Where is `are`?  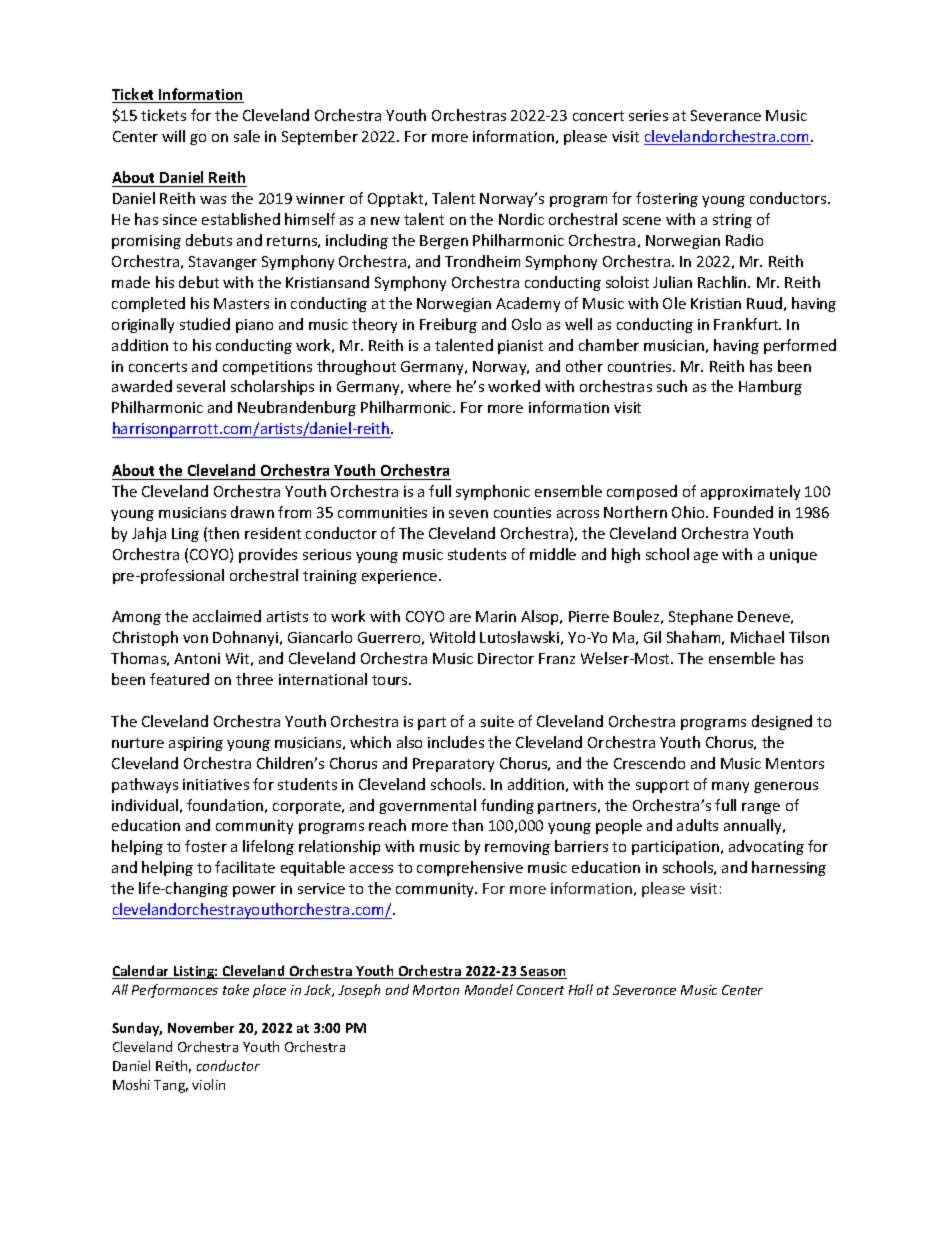 are is located at coordinates (460, 618).
